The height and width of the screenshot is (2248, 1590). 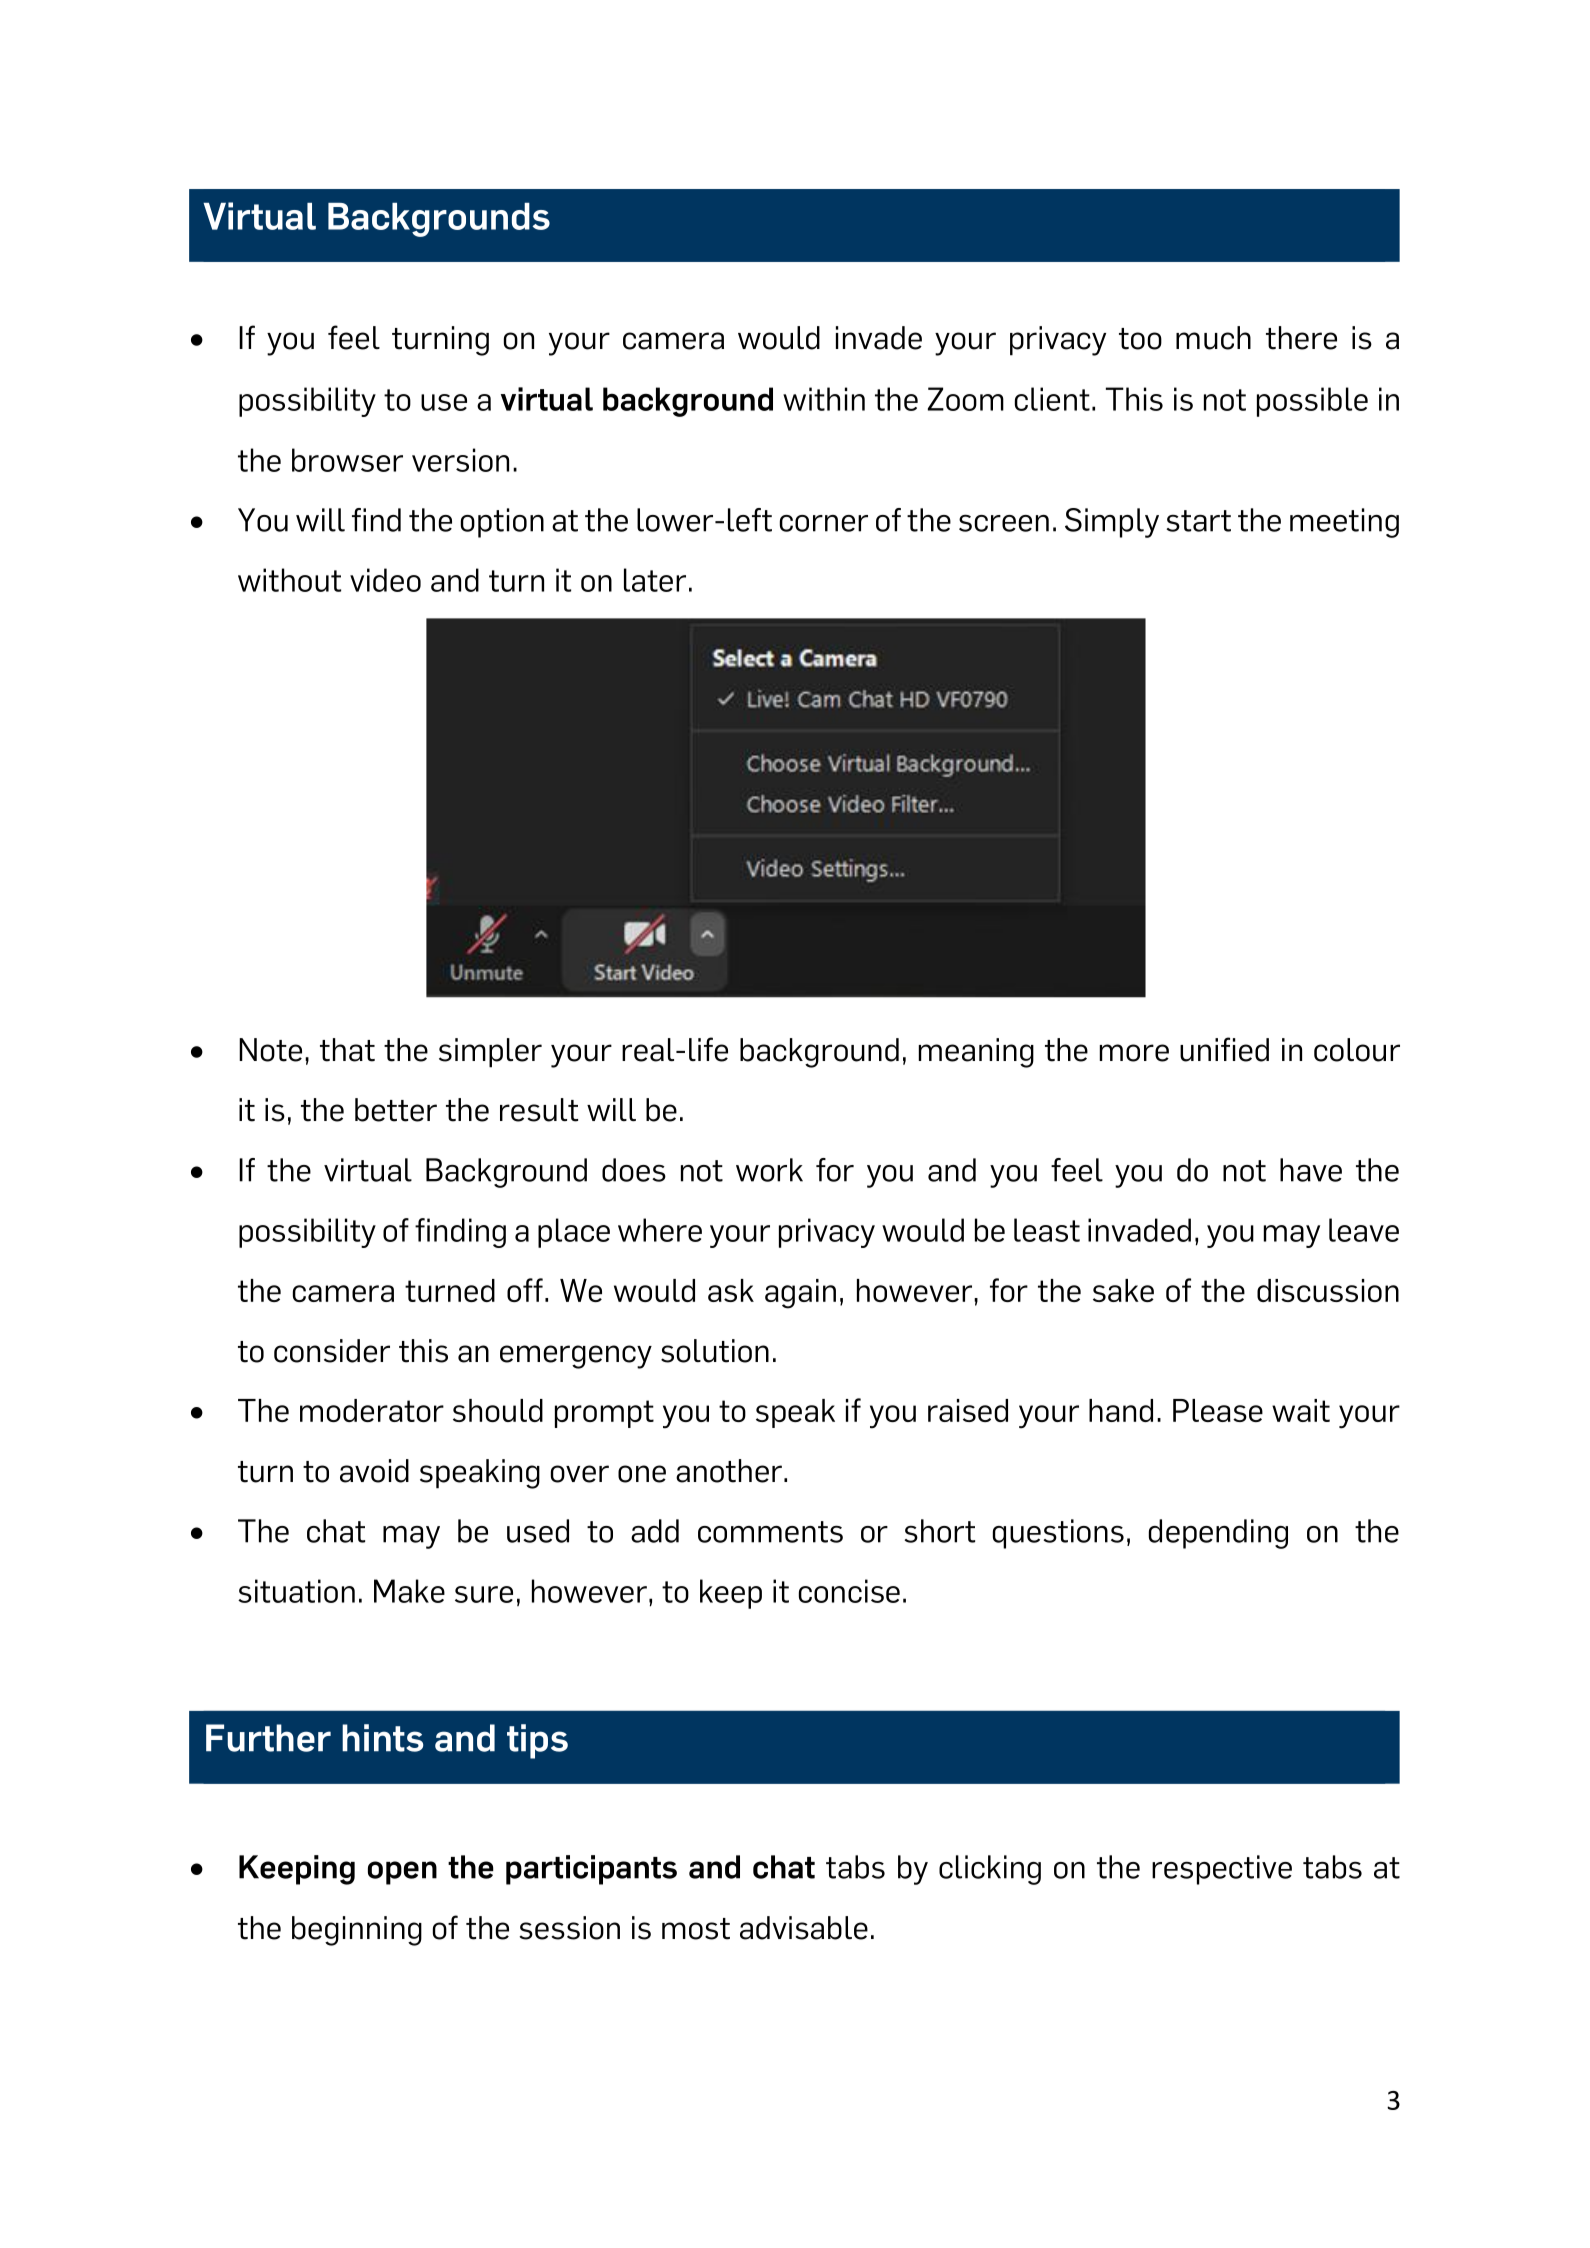 What do you see at coordinates (1218, 1410) in the screenshot?
I see `Please` at bounding box center [1218, 1410].
